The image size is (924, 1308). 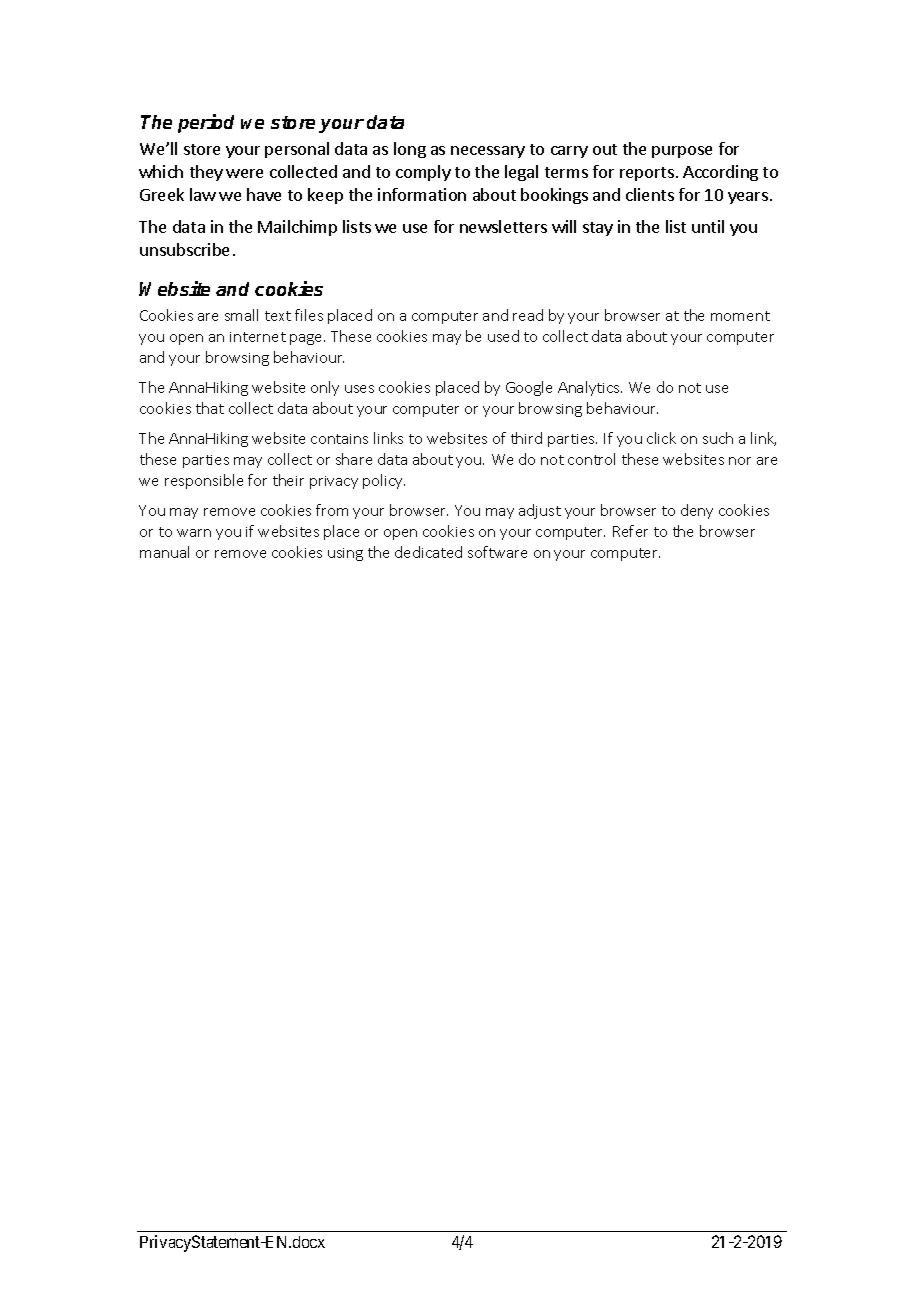 I want to click on warn, so click(x=194, y=533).
